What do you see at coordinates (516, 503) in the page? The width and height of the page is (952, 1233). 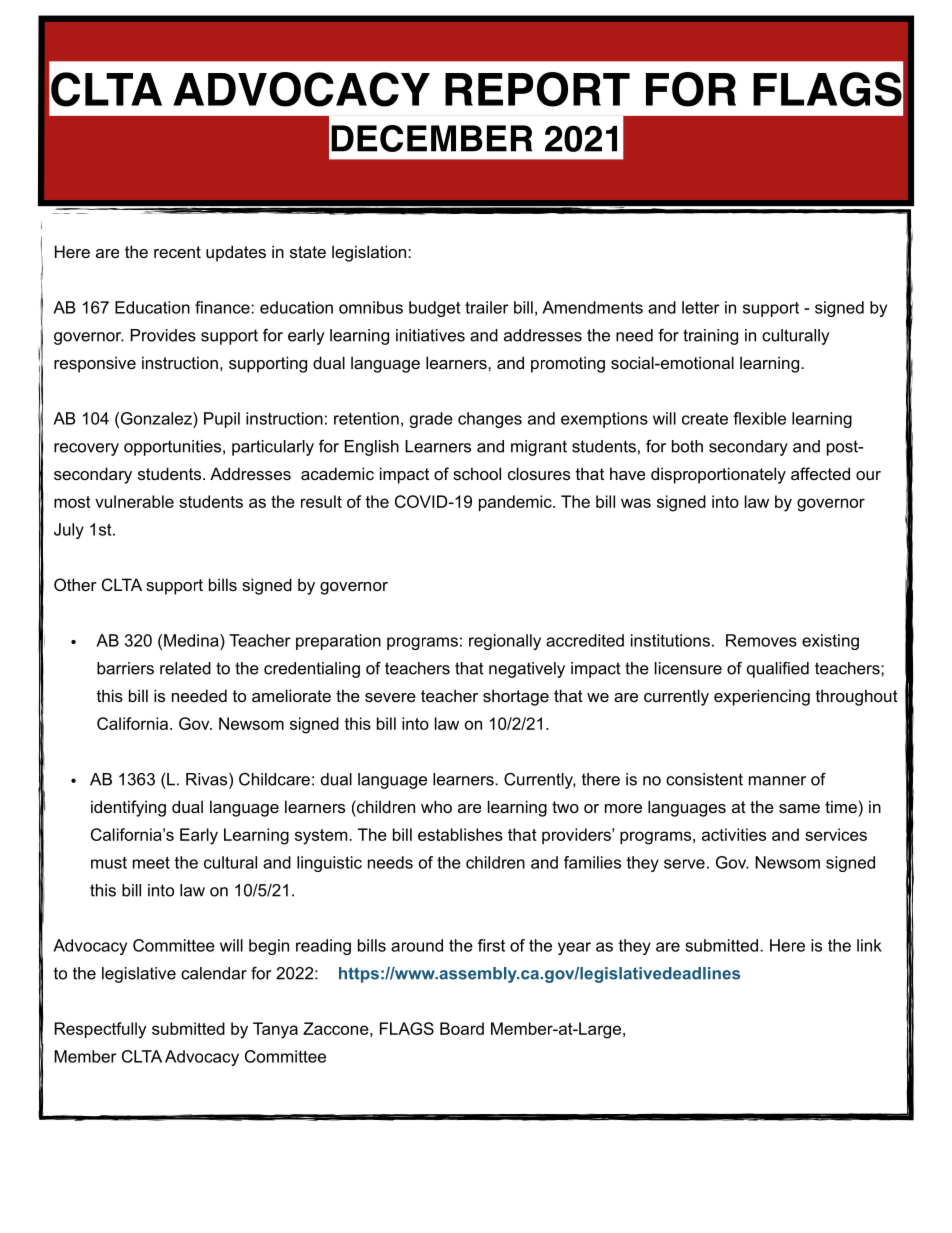 I see `pandemic` at bounding box center [516, 503].
